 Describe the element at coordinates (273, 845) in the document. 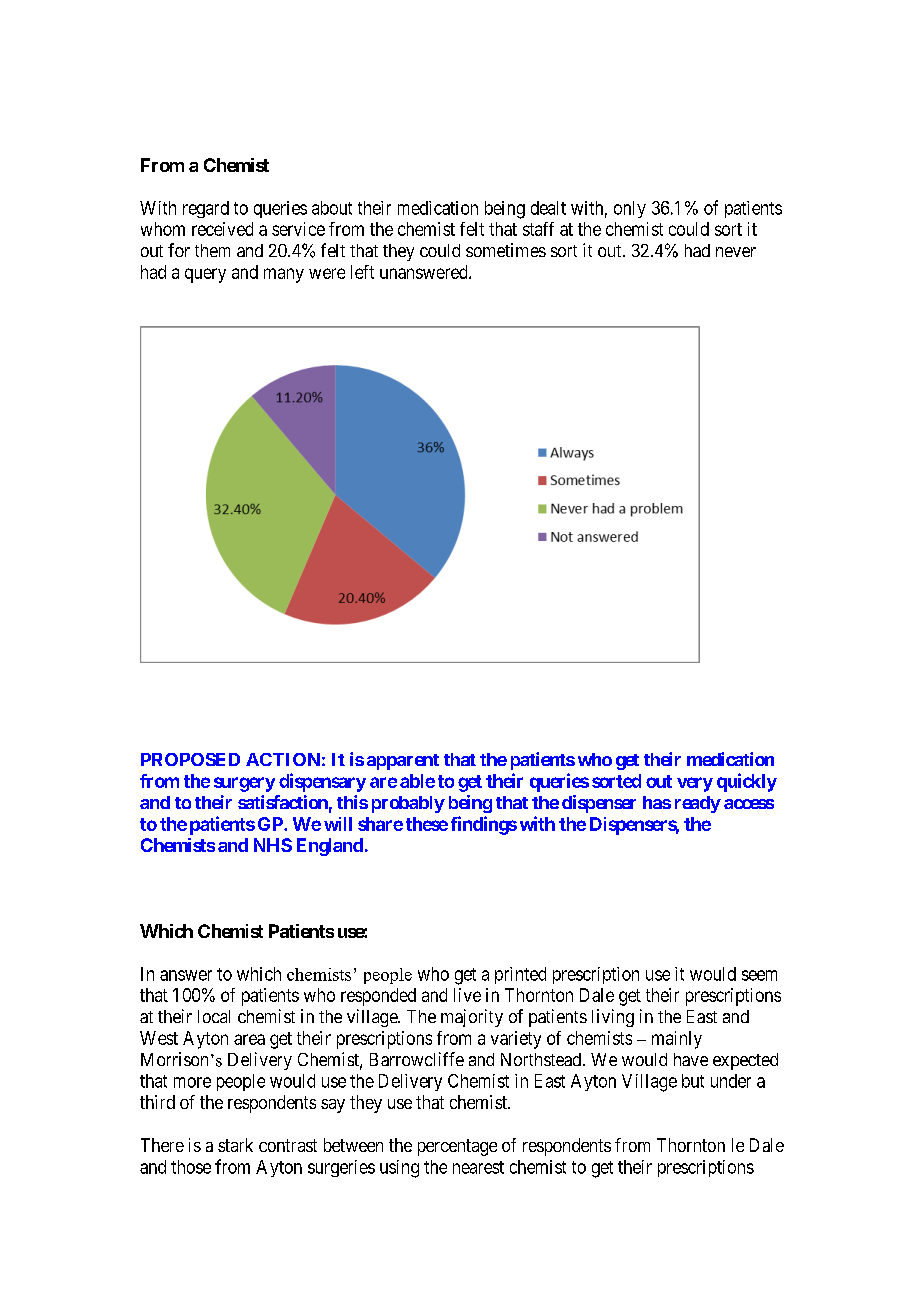

I see `NHS` at that location.
